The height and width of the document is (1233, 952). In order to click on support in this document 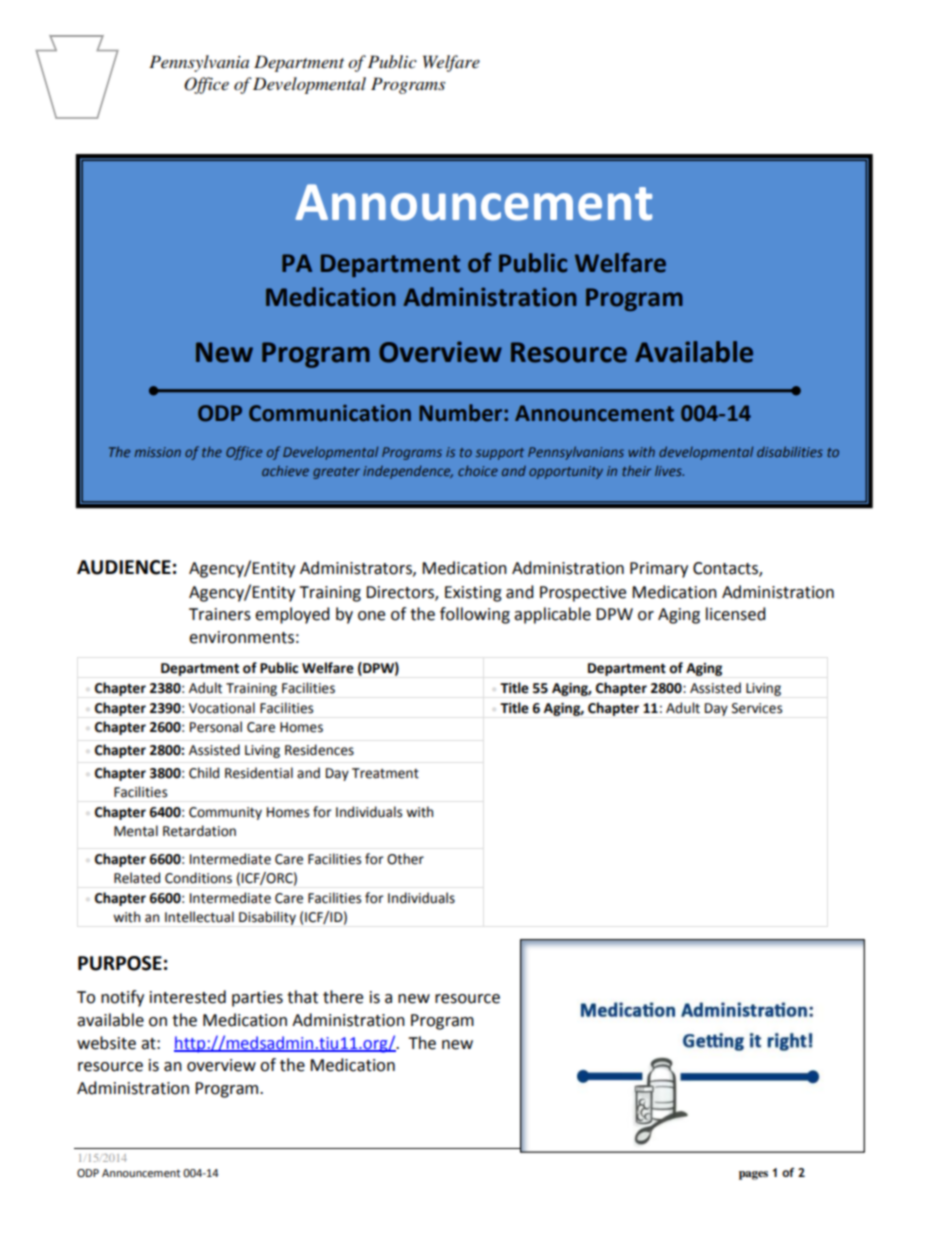, I will do `click(500, 454)`.
